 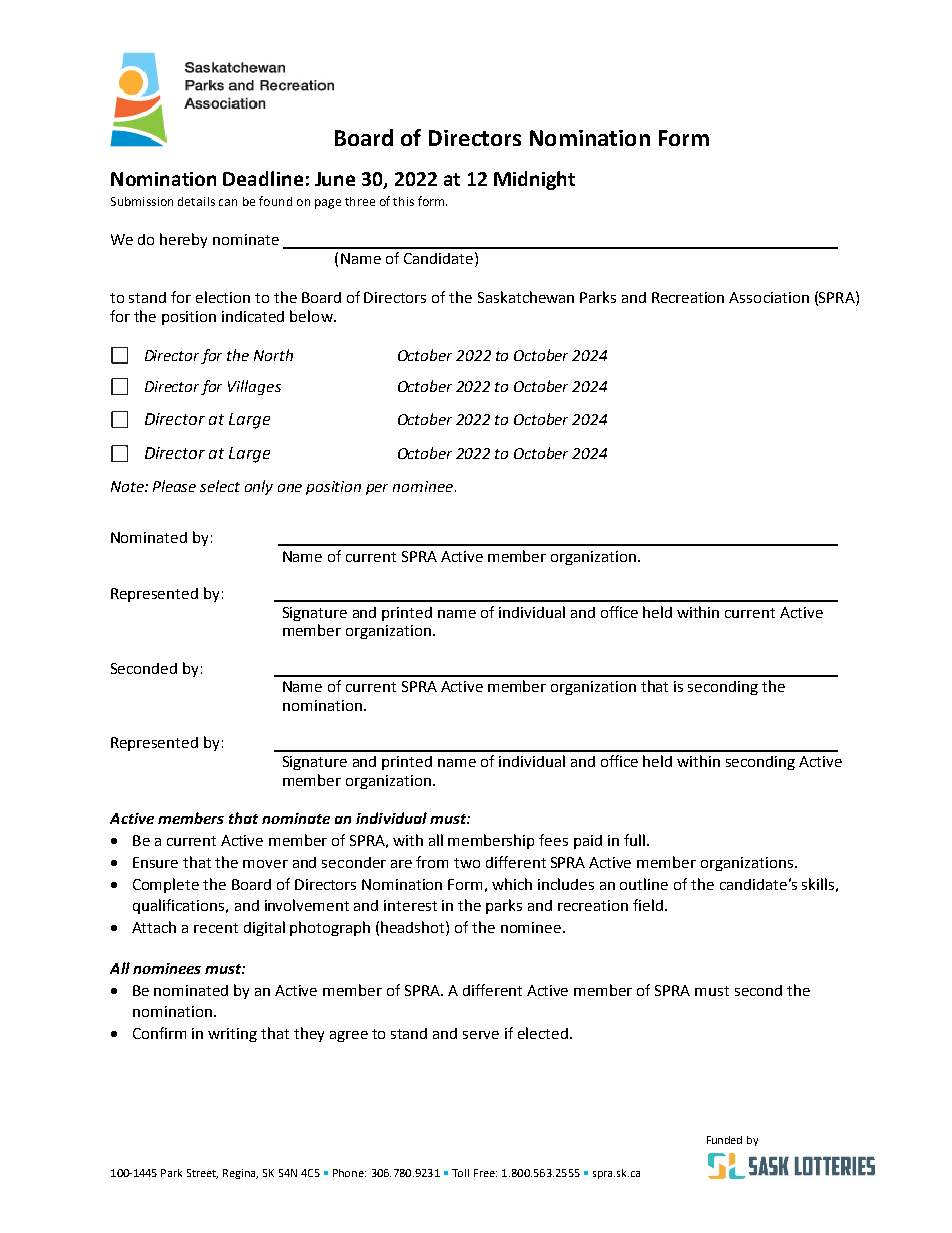 What do you see at coordinates (377, 489) in the document?
I see `per` at bounding box center [377, 489].
